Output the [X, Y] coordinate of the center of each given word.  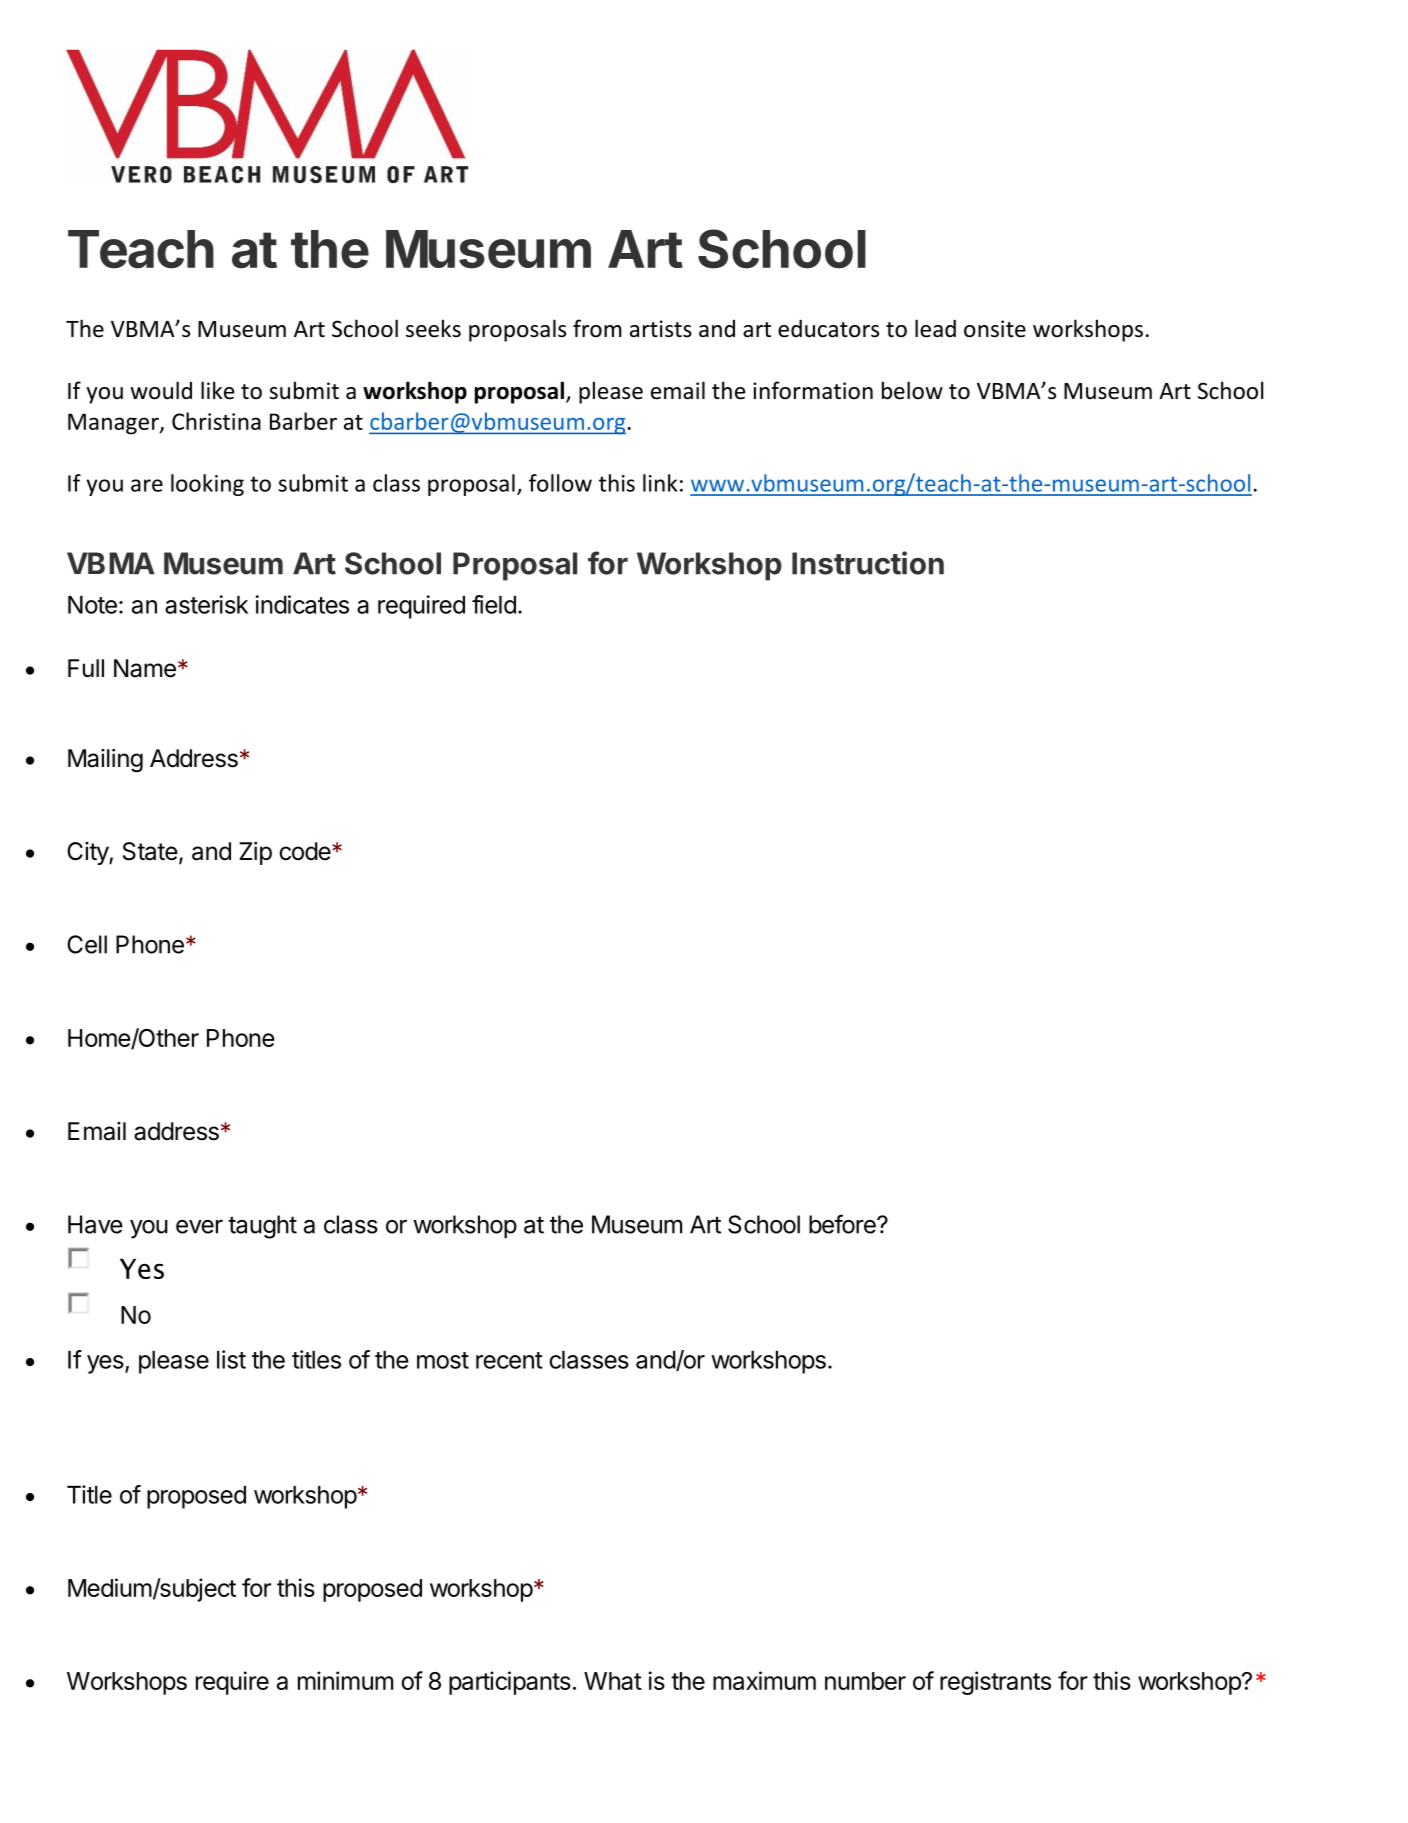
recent [509, 1360]
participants [510, 1683]
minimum [345, 1680]
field [494, 604]
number [865, 1681]
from [597, 328]
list [231, 1359]
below [912, 390]
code [305, 851]
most [443, 1360]
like [217, 390]
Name [145, 668]
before [843, 1224]
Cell [87, 944]
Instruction [868, 563]
